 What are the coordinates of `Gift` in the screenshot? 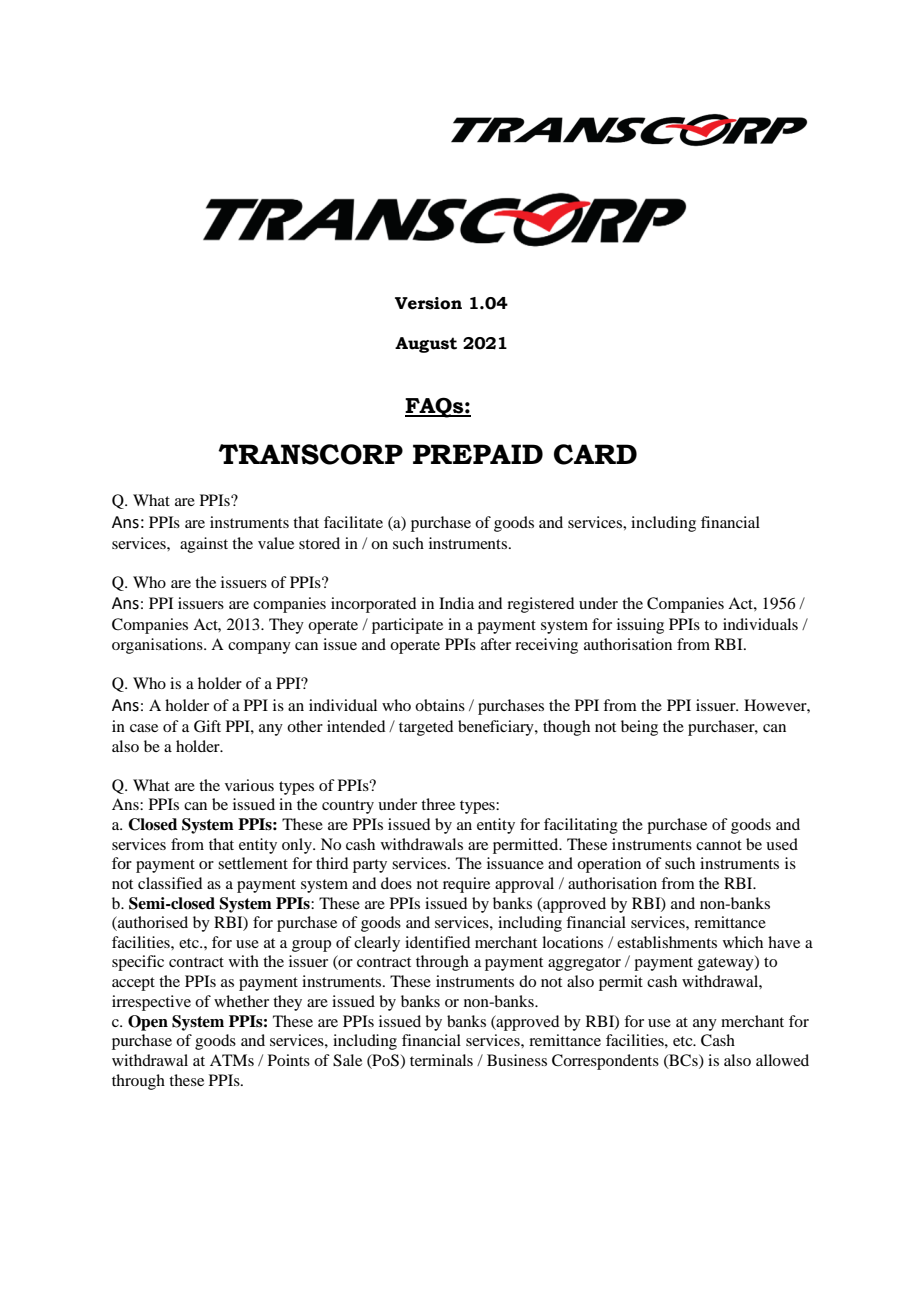 It's located at (207, 726).
